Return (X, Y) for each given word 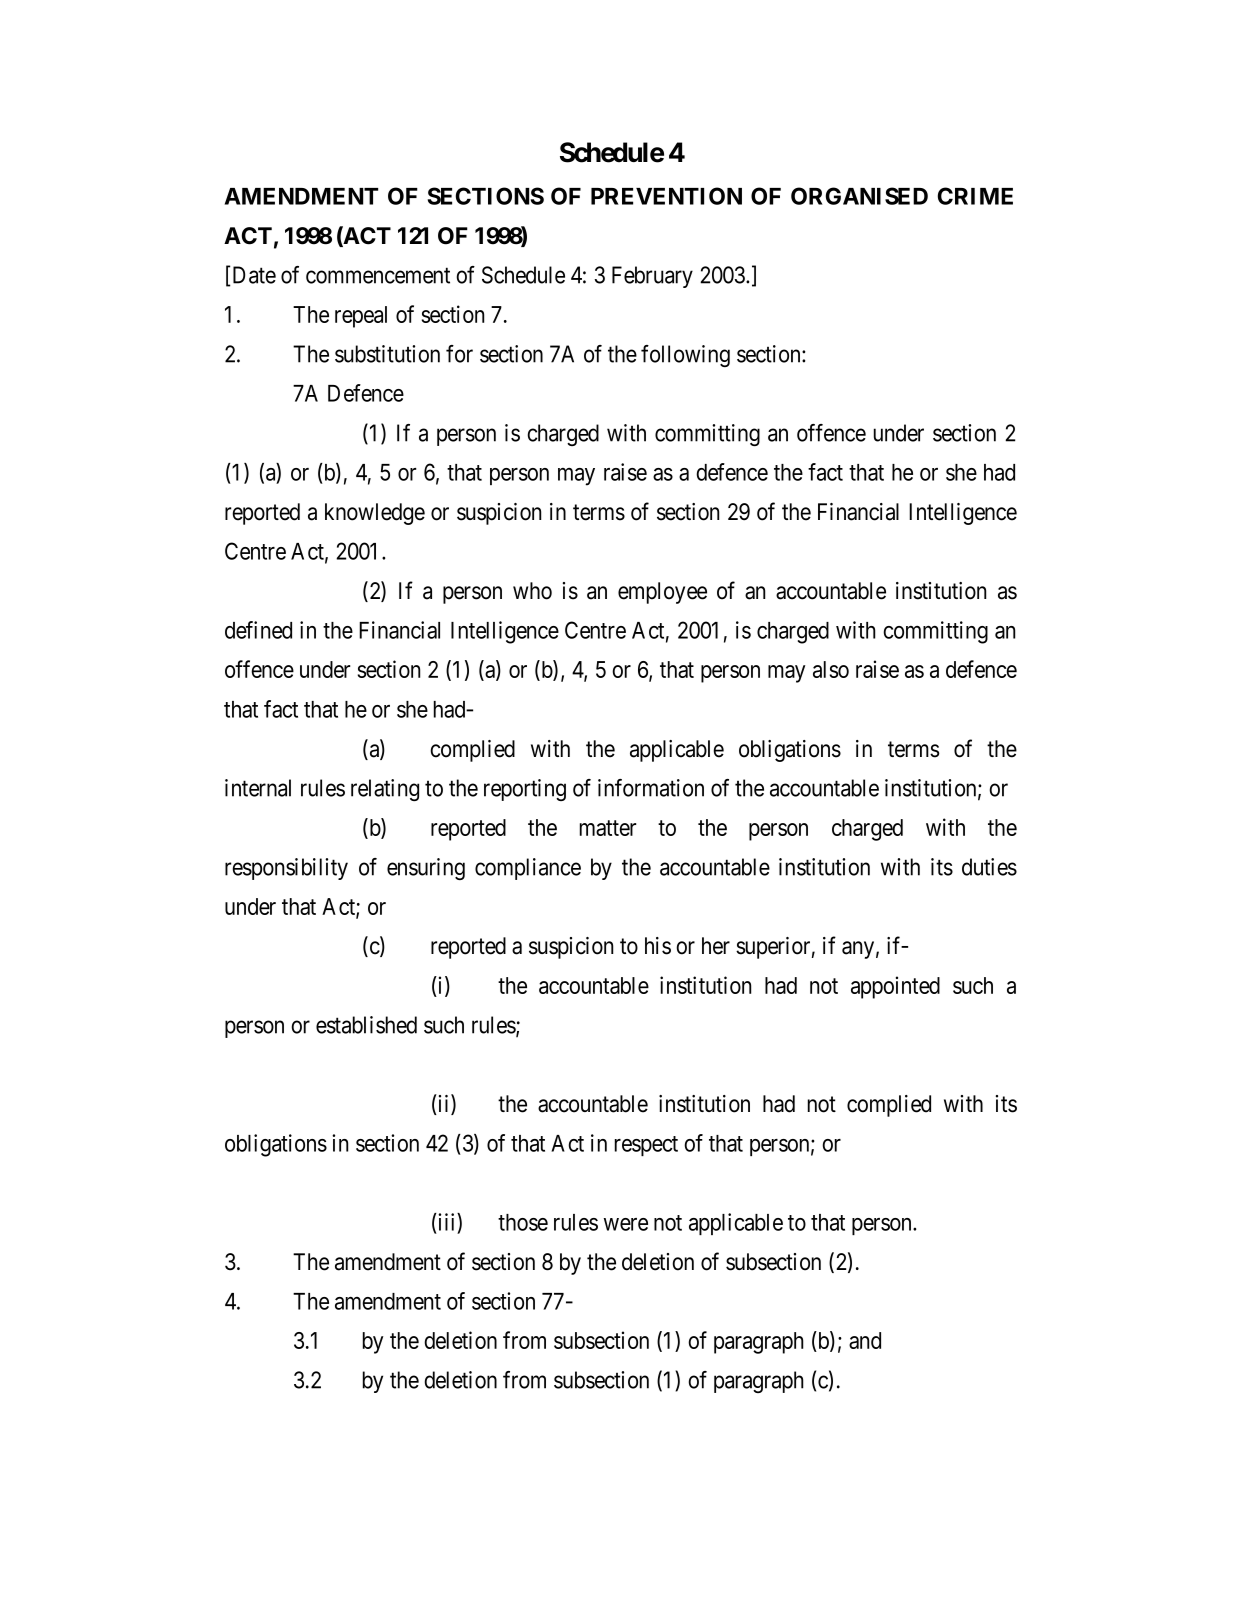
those (523, 1222)
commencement (378, 276)
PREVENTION (666, 196)
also (831, 669)
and (865, 1340)
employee (662, 593)
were (626, 1224)
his (658, 946)
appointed (895, 987)
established (366, 1025)
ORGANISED (859, 196)
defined (258, 630)
